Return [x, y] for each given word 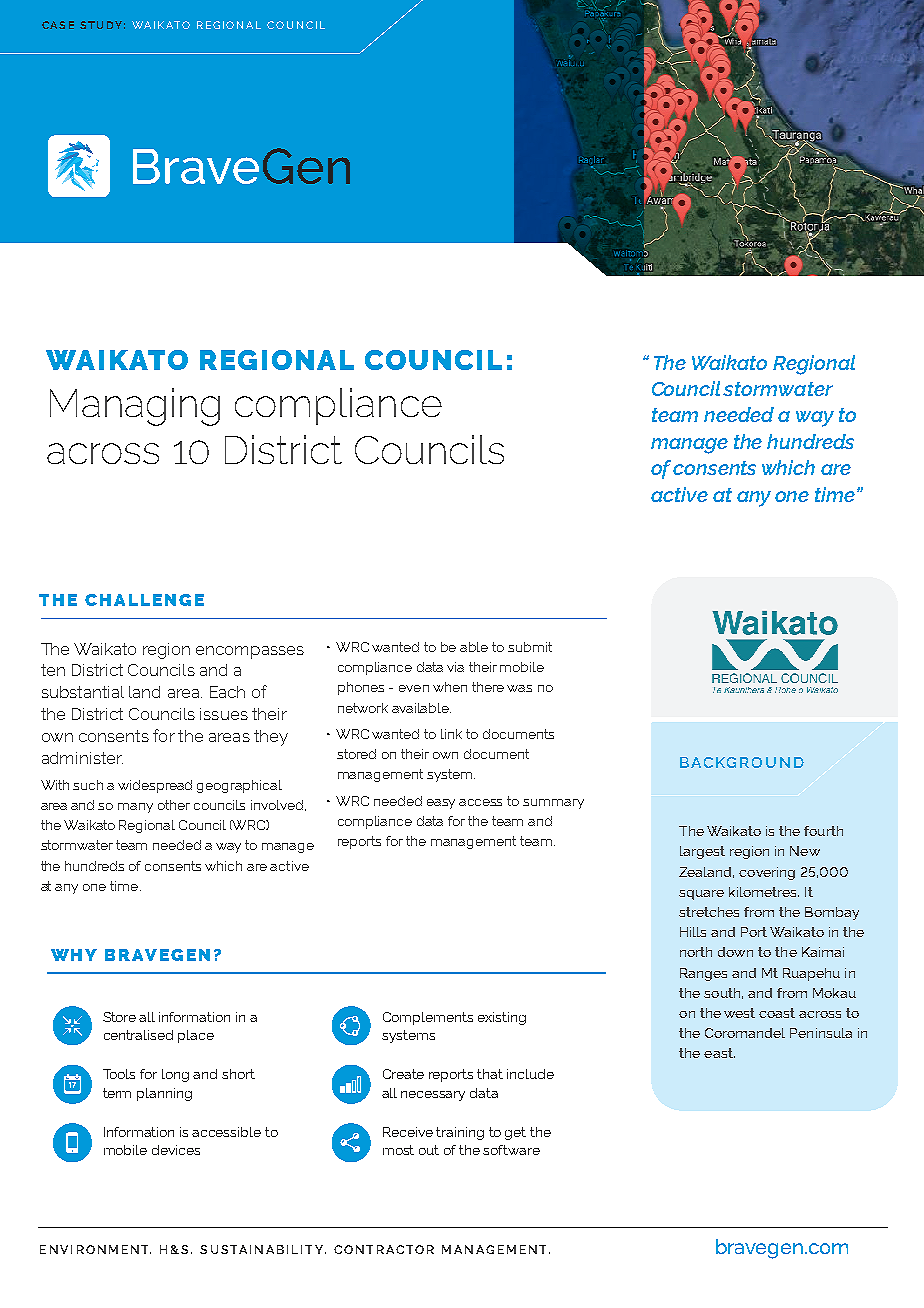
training [460, 1133]
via [455, 667]
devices [176, 1150]
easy [441, 804]
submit [530, 647]
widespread [155, 786]
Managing [135, 407]
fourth [823, 831]
